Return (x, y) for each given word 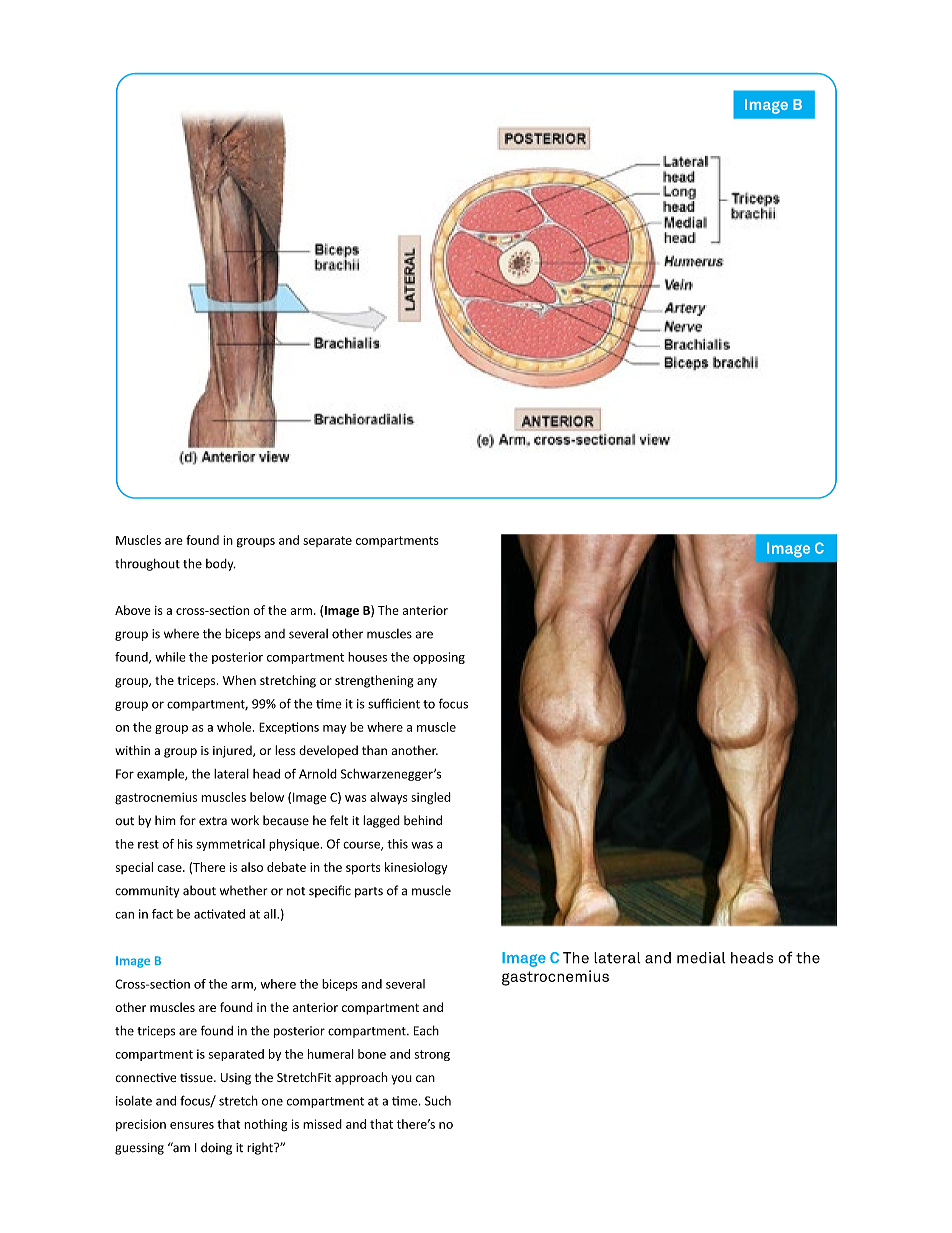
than (374, 750)
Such (438, 1101)
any (427, 683)
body (221, 565)
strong (432, 1055)
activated (219, 914)
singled (431, 798)
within (132, 750)
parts (369, 892)
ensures (192, 1125)
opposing (439, 658)
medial (701, 958)
